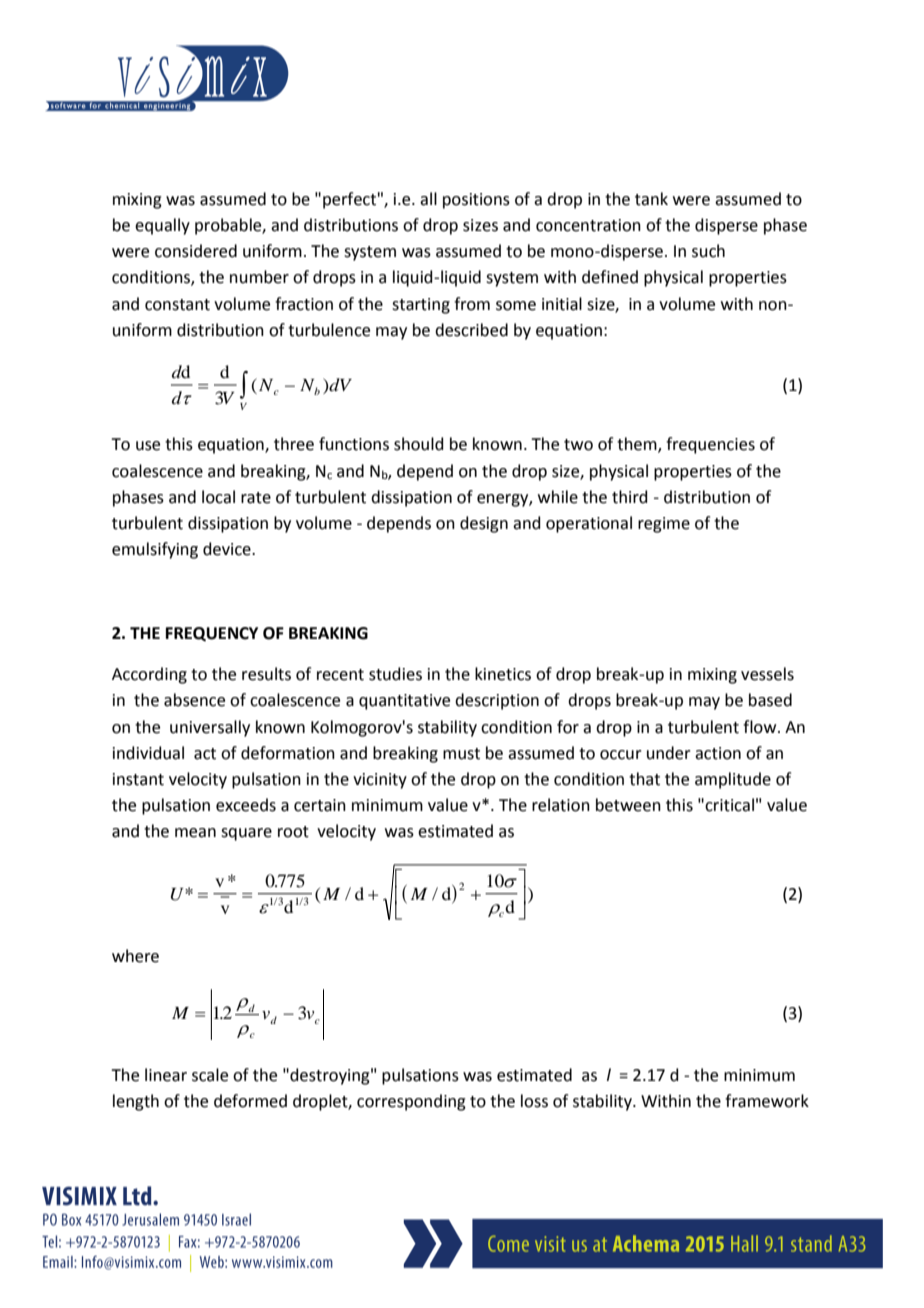  I want to click on vessels, so click(767, 674).
